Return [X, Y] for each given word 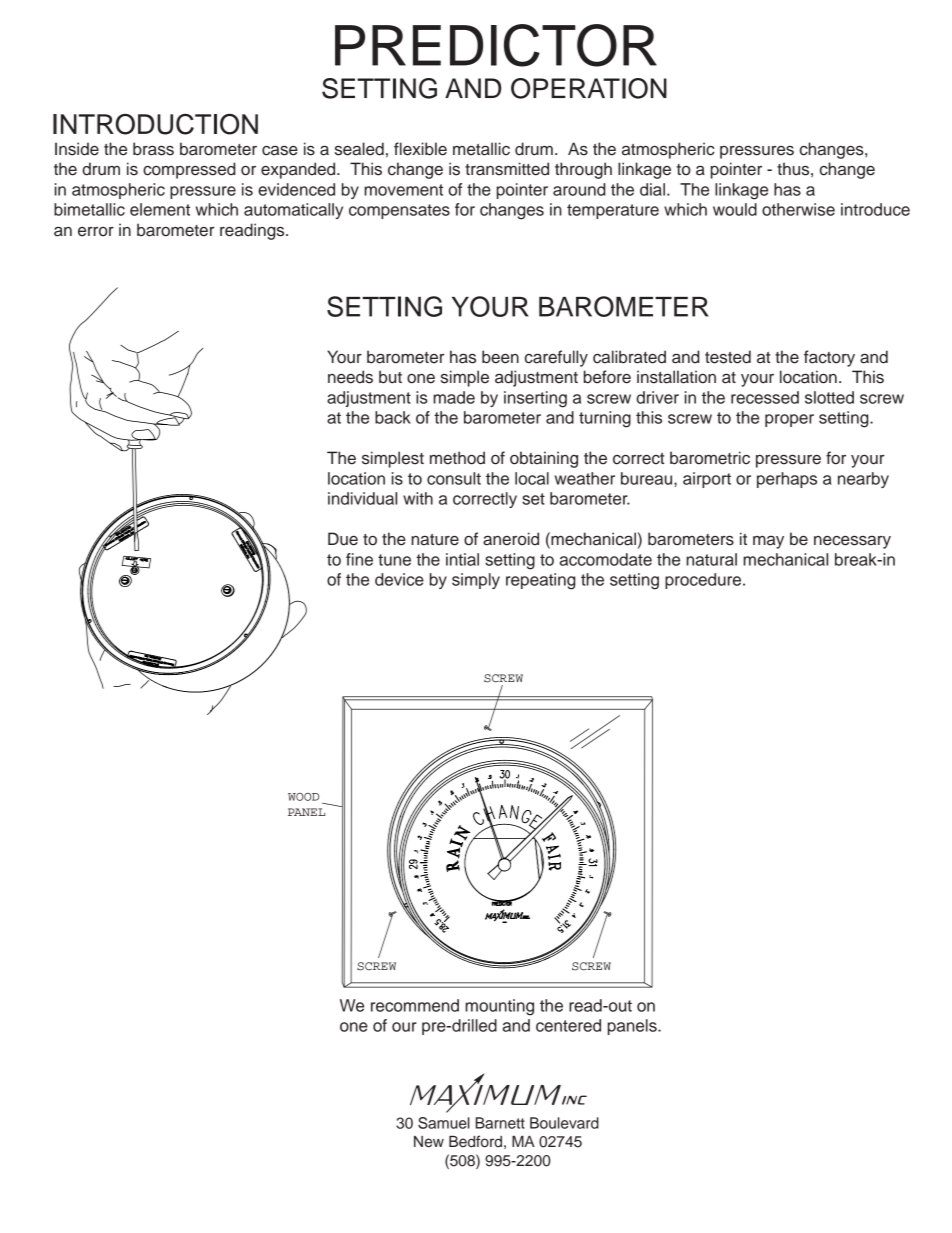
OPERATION [589, 88]
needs [350, 377]
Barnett [500, 1123]
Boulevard [564, 1123]
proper [789, 420]
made [454, 397]
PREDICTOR [496, 45]
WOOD [303, 797]
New [429, 1142]
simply [476, 581]
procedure [704, 581]
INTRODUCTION [155, 124]
